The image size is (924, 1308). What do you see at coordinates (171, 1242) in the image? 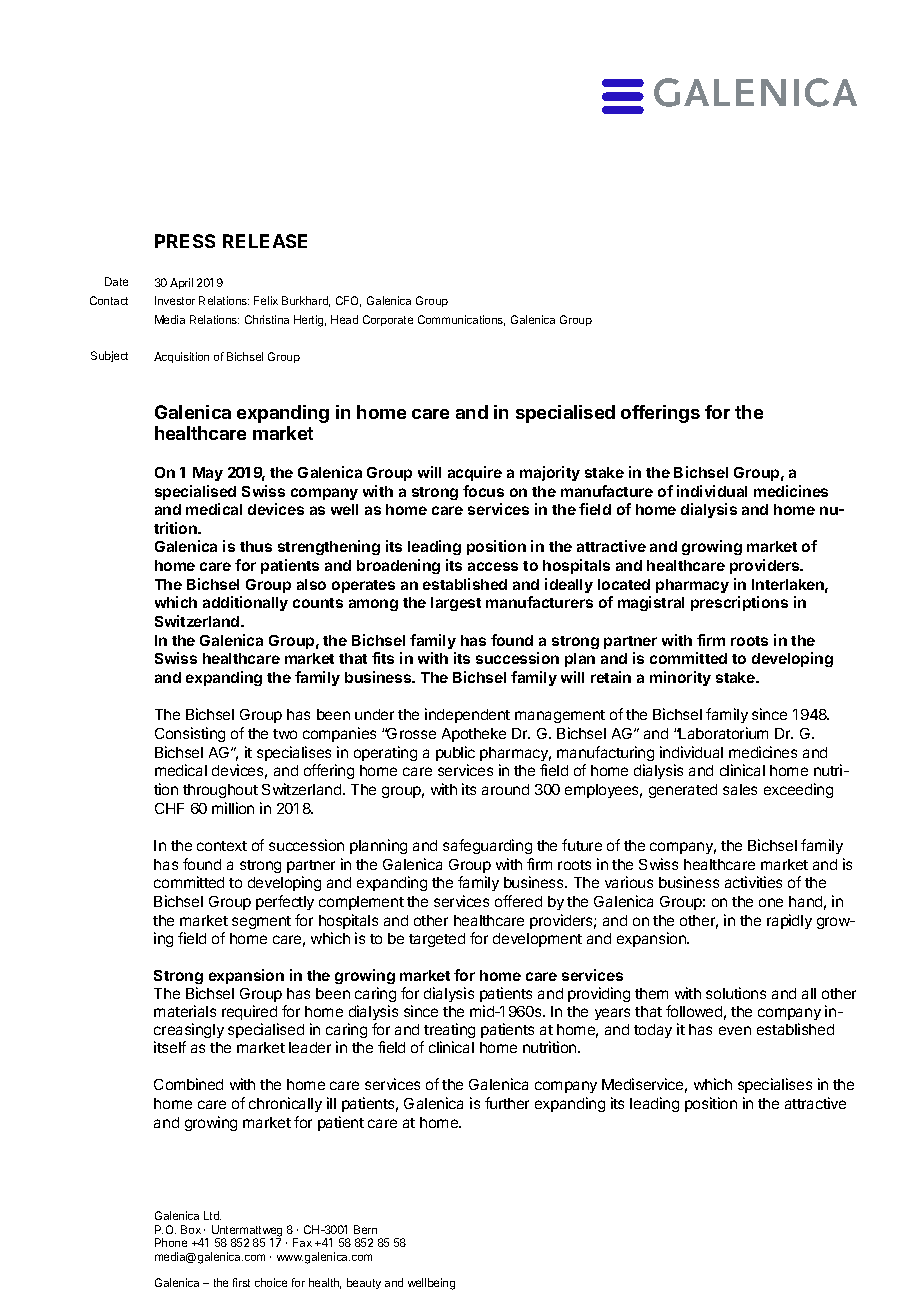
I see `Phone` at bounding box center [171, 1242].
